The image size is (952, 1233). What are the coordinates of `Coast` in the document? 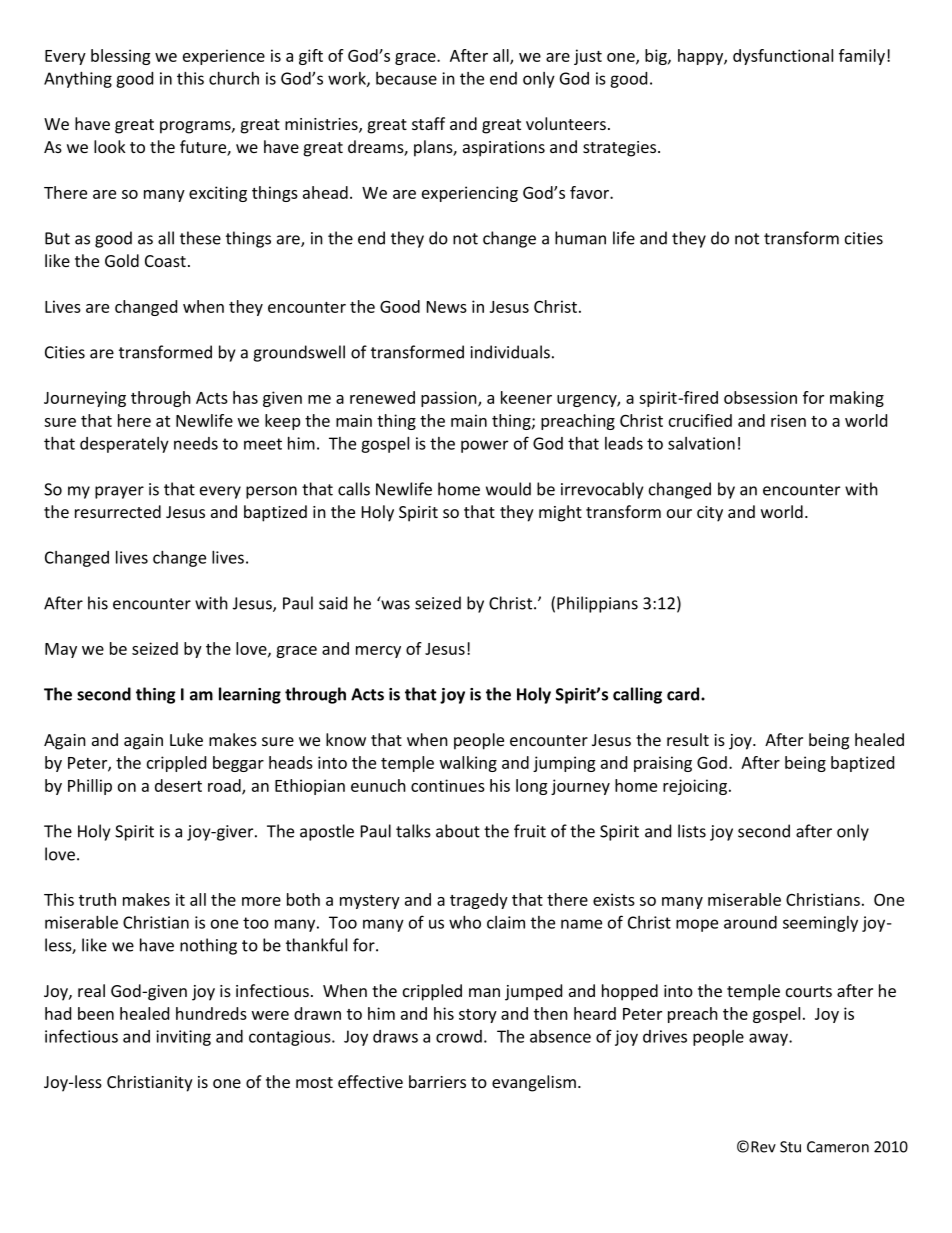 It's located at (165, 261).
